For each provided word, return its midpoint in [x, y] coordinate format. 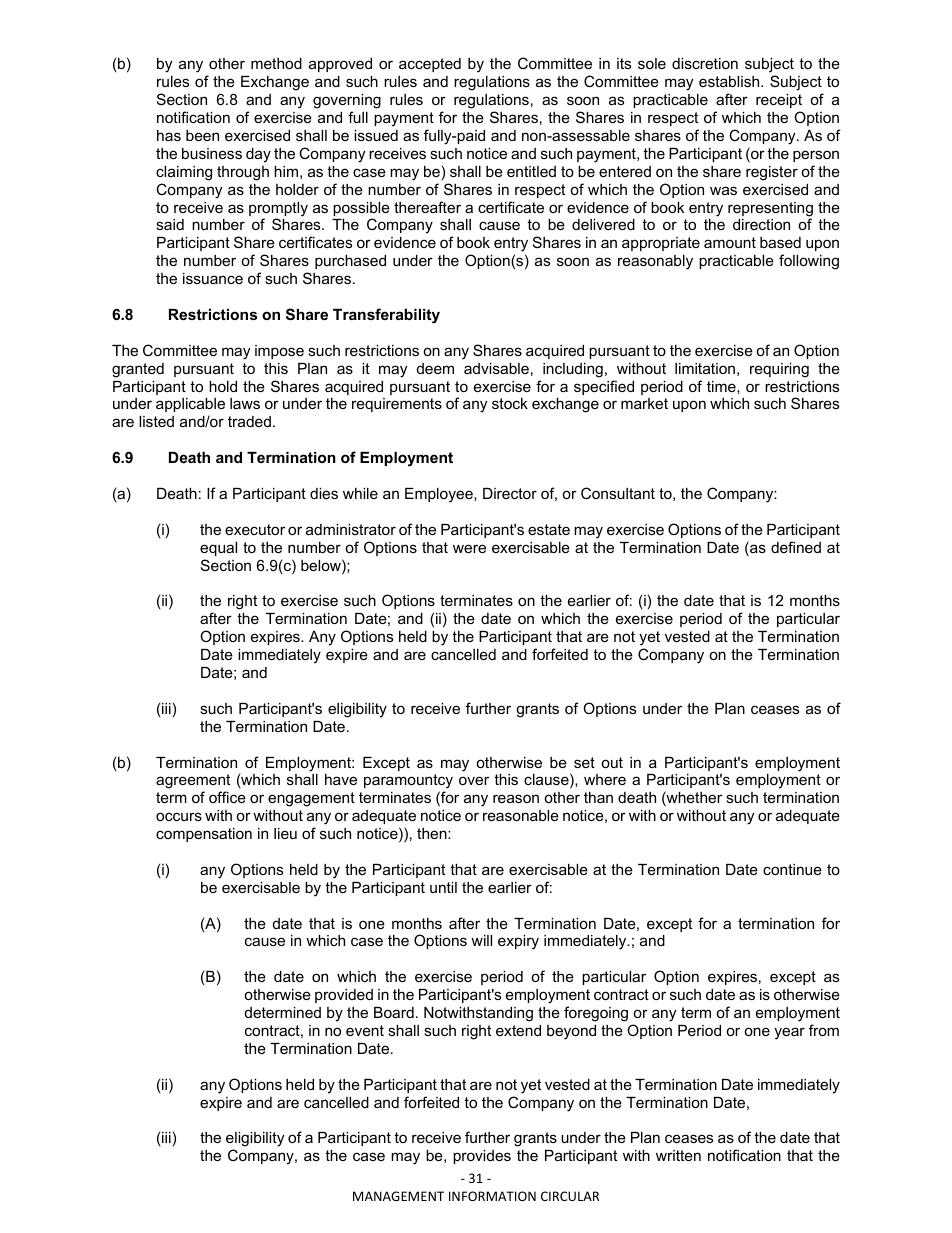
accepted [430, 65]
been [202, 135]
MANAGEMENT [398, 1196]
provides [482, 1157]
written [678, 1155]
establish [730, 81]
